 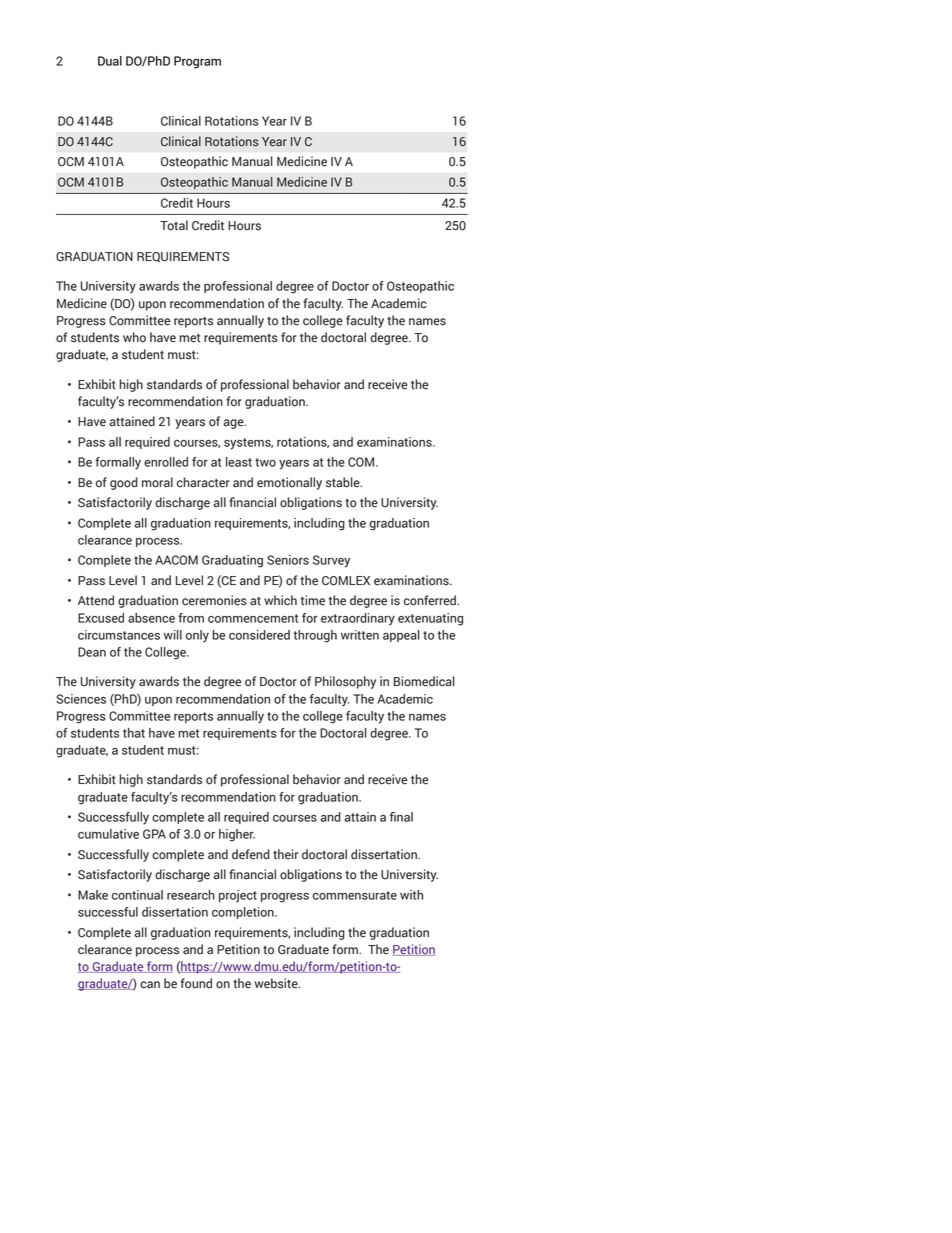 What do you see at coordinates (134, 337) in the screenshot?
I see `who` at bounding box center [134, 337].
